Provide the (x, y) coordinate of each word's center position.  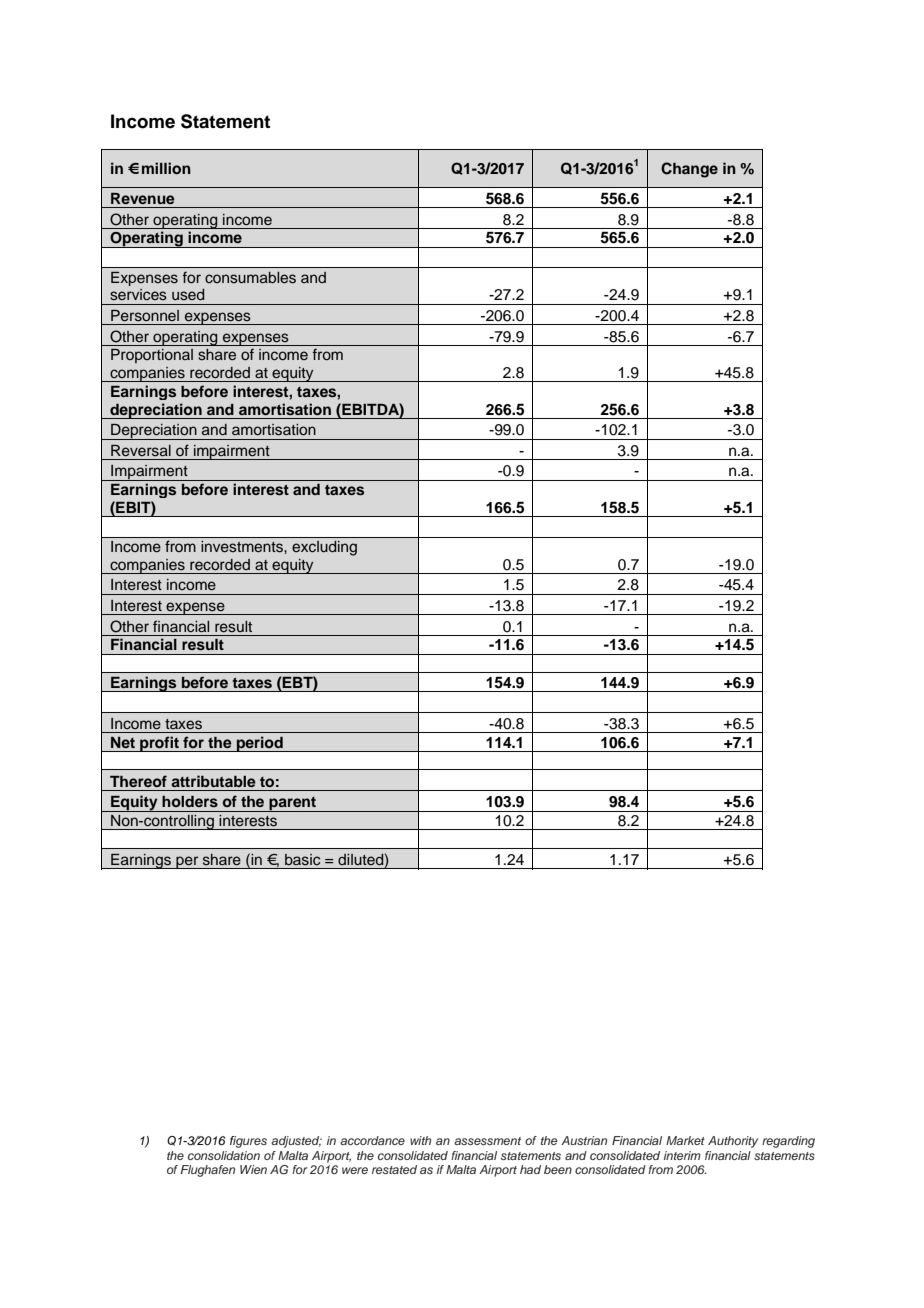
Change (689, 170)
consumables (250, 278)
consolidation (224, 1155)
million (166, 168)
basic (302, 860)
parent (292, 804)
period (259, 744)
